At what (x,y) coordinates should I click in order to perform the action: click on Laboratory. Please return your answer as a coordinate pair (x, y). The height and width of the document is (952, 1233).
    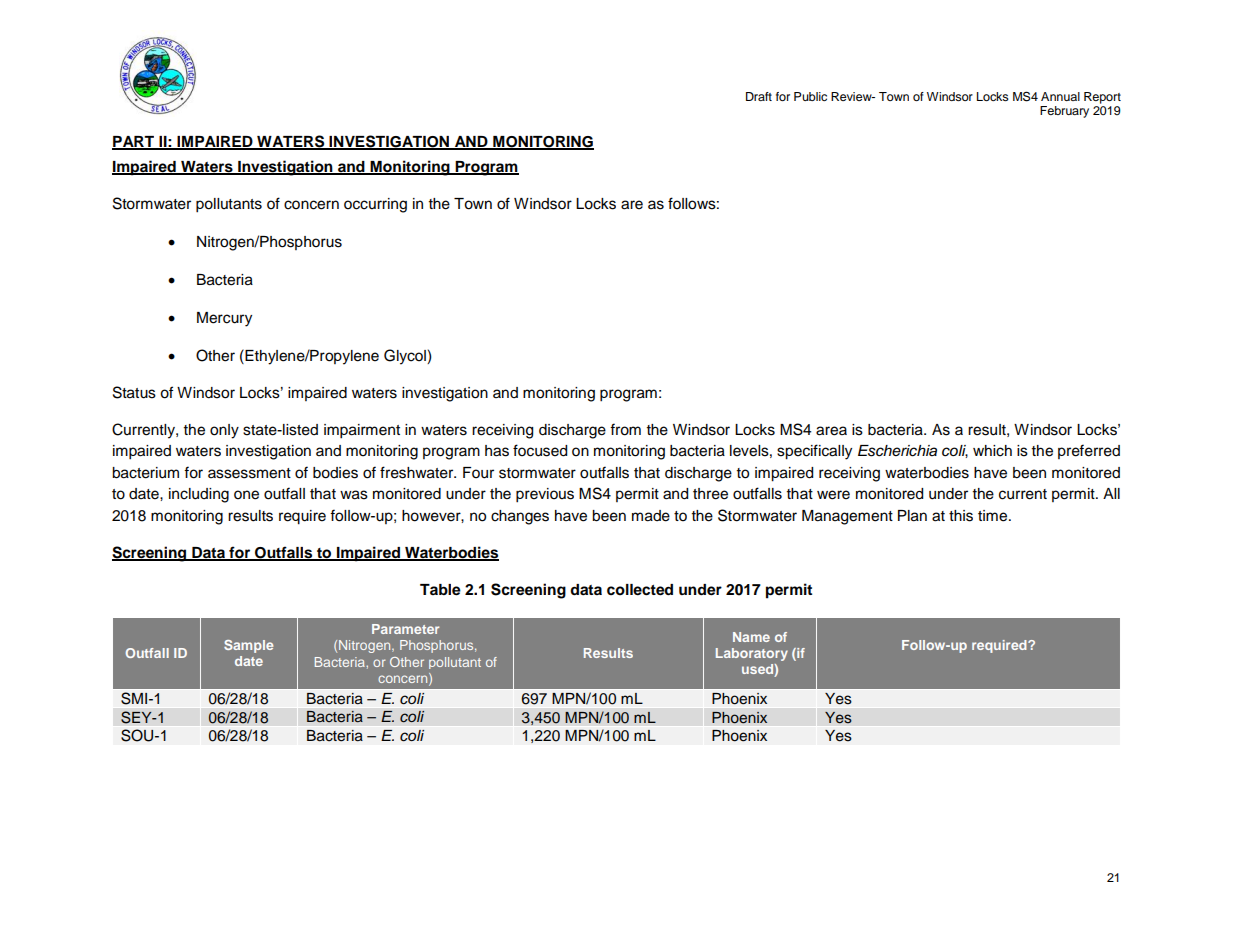
    Looking at the image, I should click on (752, 654).
